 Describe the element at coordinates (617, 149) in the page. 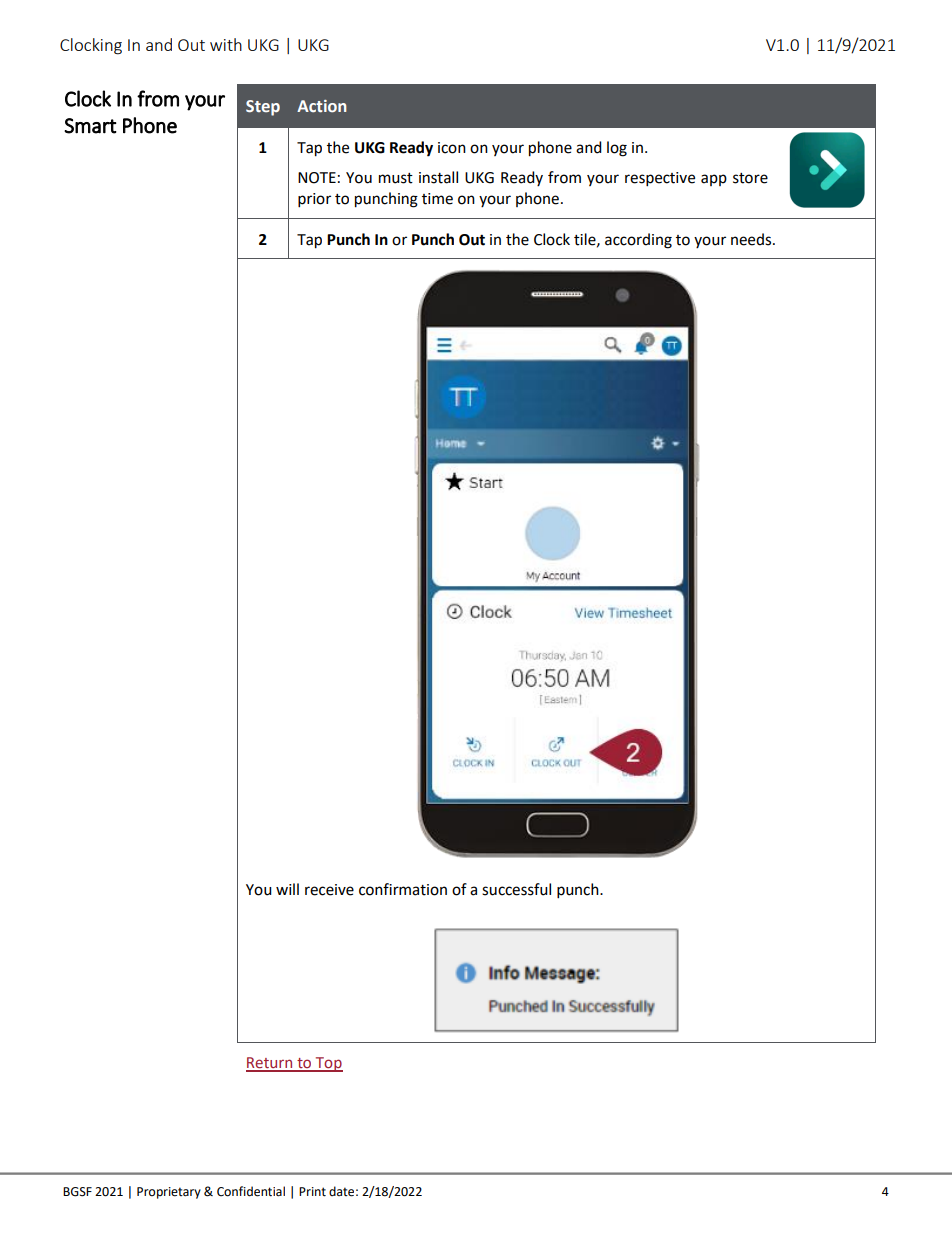

I see `log` at that location.
